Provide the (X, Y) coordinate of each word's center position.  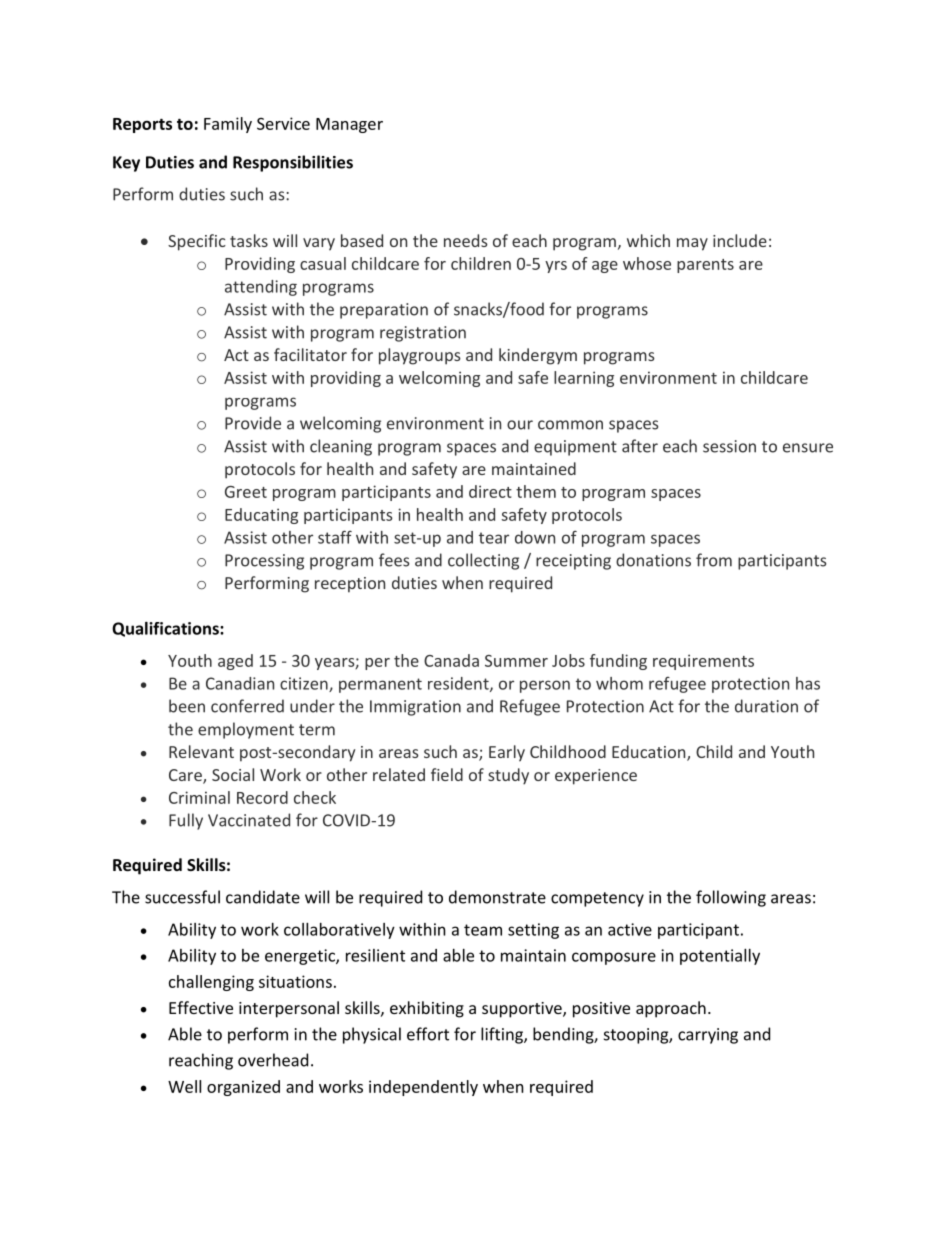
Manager (349, 125)
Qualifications (166, 629)
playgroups (420, 356)
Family (228, 125)
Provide (253, 423)
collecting (483, 561)
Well (184, 1086)
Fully (186, 821)
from (714, 560)
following (731, 898)
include (740, 240)
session (729, 446)
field (447, 774)
